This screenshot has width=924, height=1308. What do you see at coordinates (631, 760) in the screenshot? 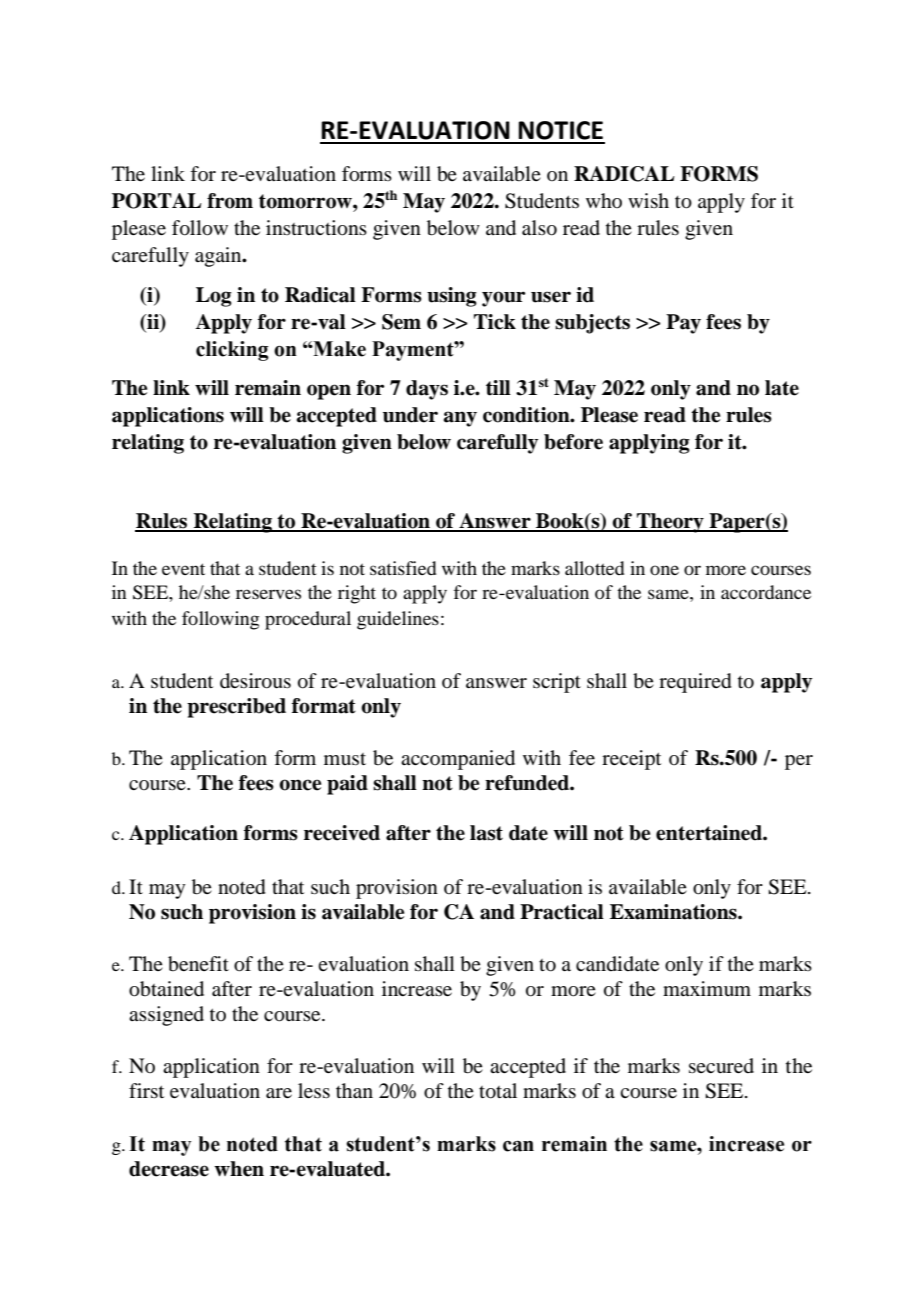
I see `receipt` at bounding box center [631, 760].
